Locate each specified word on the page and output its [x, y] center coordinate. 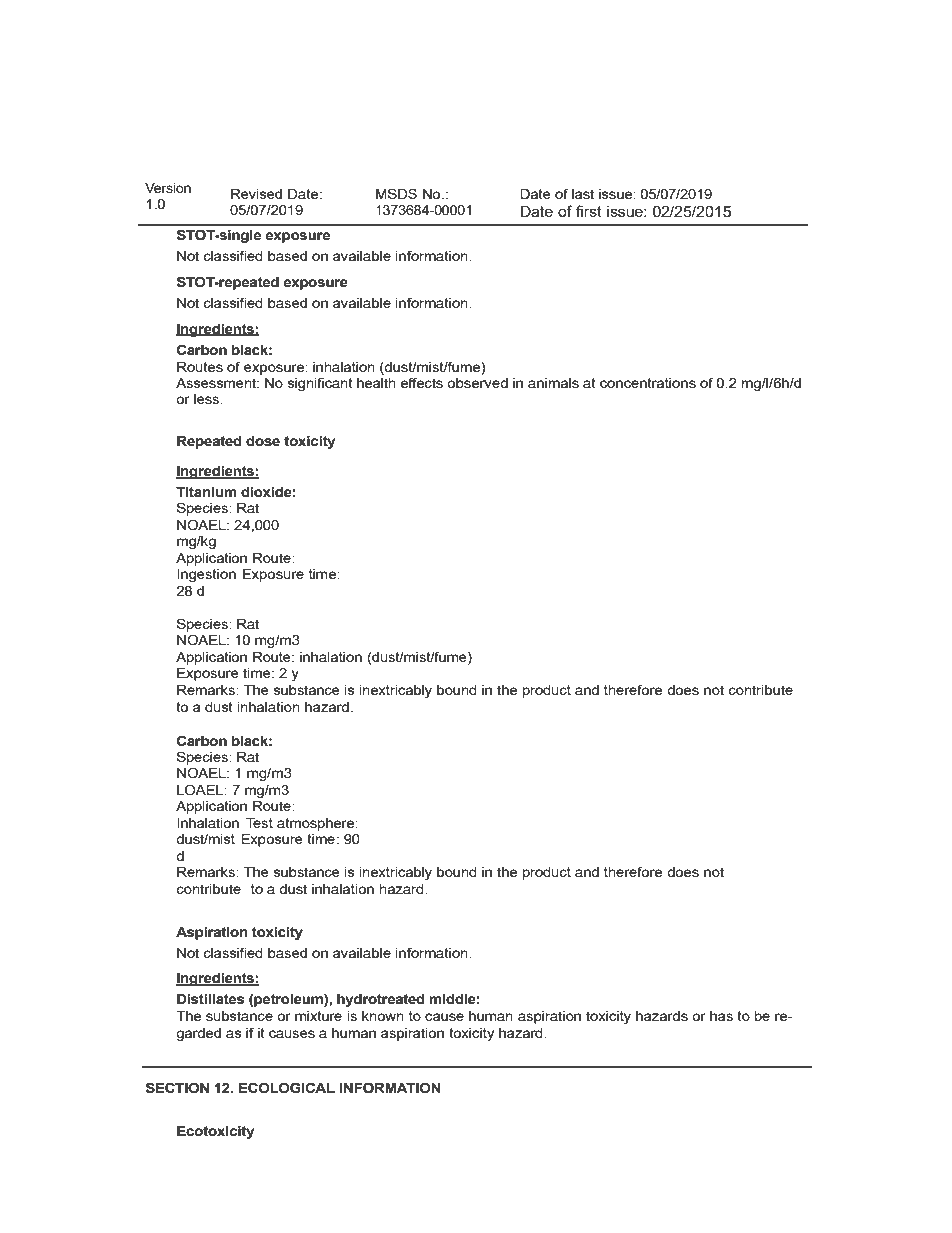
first [589, 211]
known [383, 1016]
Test [259, 823]
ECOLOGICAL [287, 1088]
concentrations [648, 383]
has [721, 1016]
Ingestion [206, 575]
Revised [256, 194]
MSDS [396, 193]
